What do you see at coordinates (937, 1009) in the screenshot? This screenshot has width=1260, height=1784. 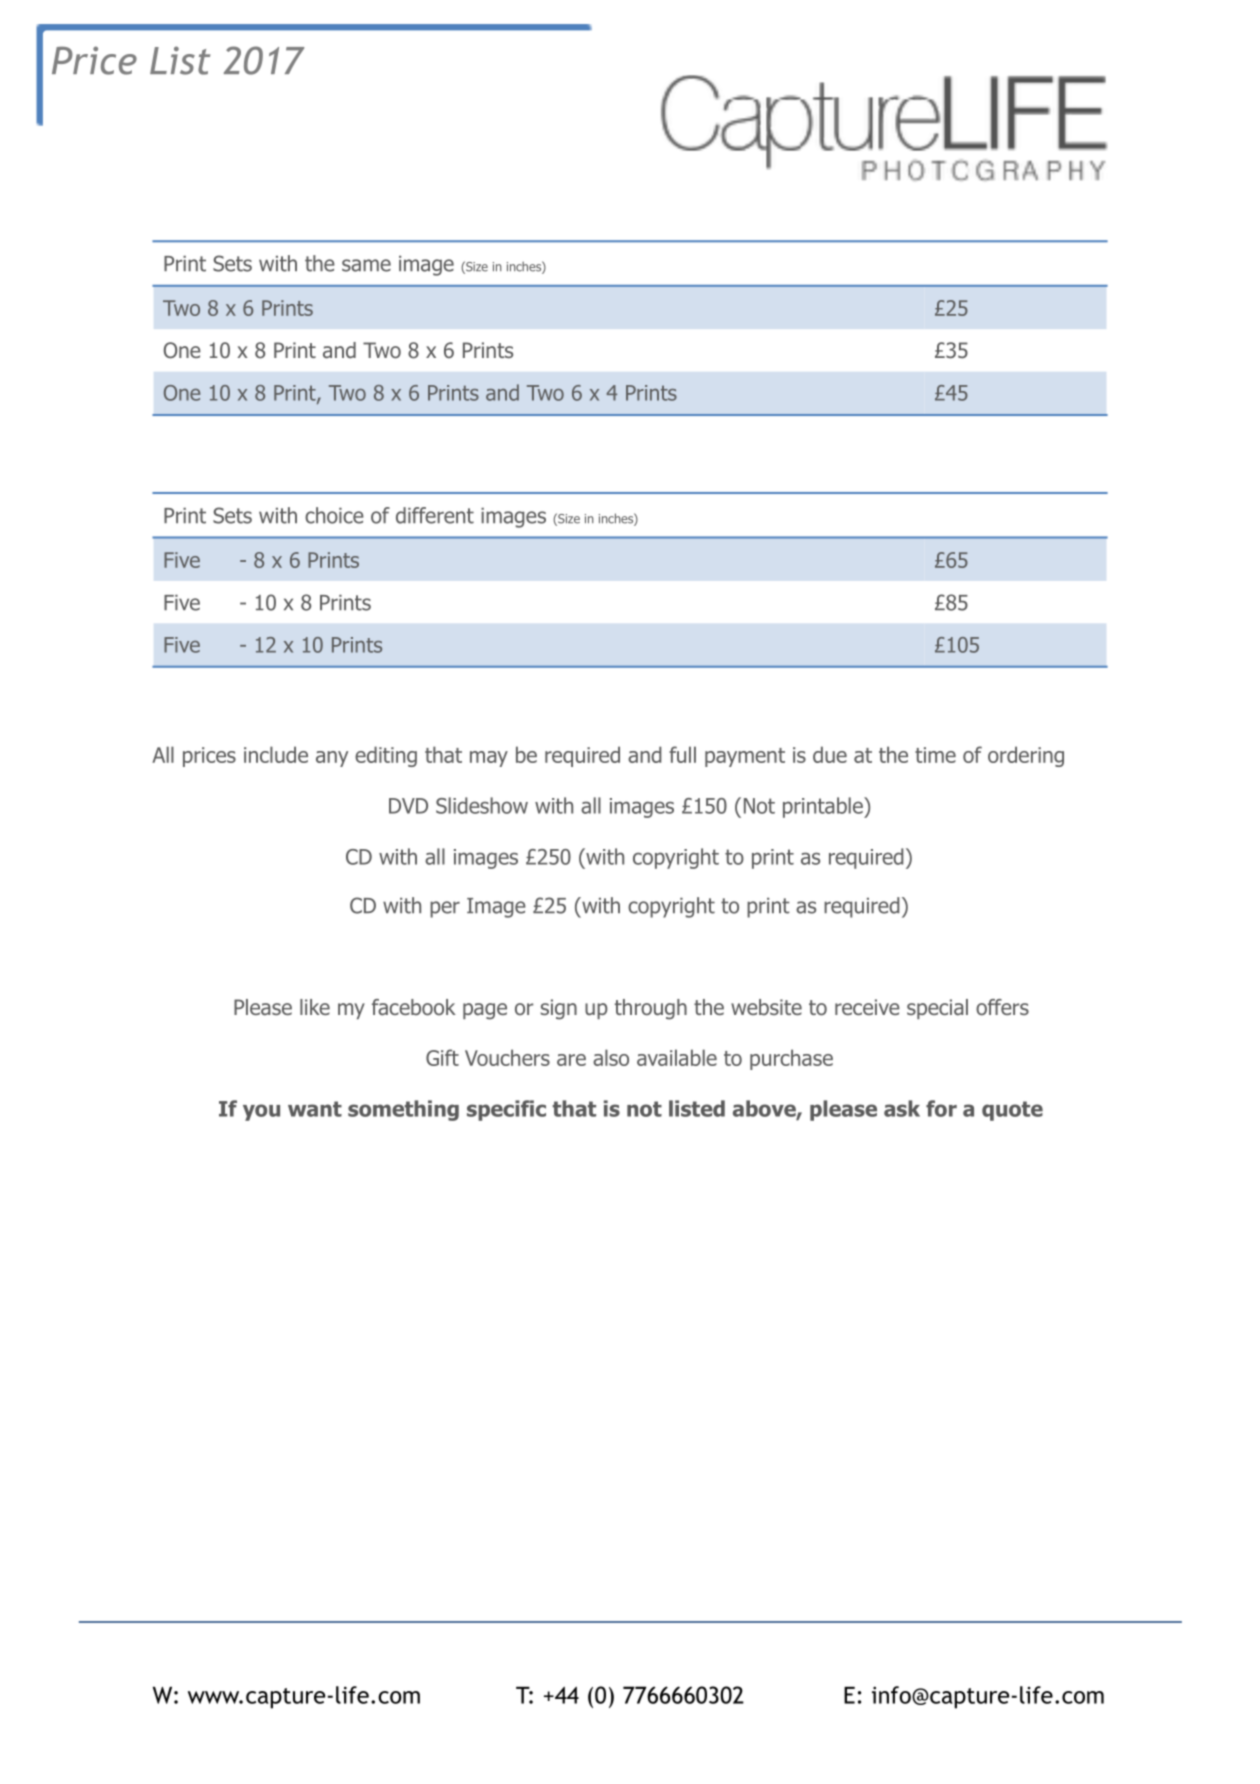 I see `special` at bounding box center [937, 1009].
